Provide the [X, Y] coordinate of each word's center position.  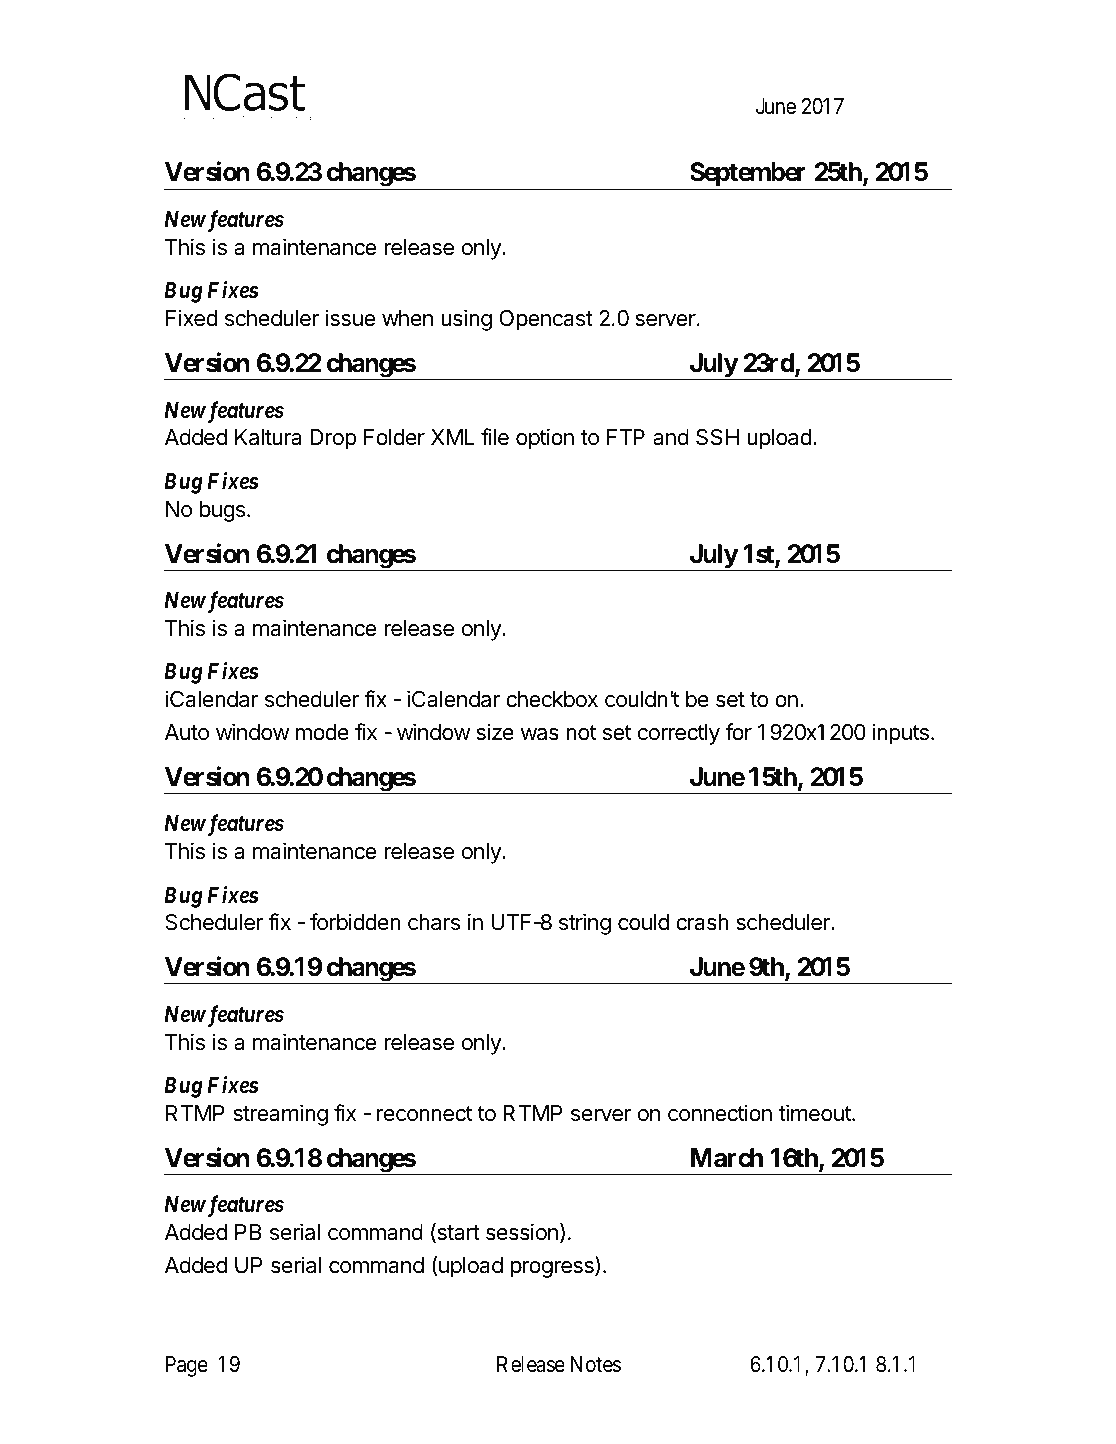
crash [702, 922]
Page [187, 1366]
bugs [222, 511]
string [585, 924]
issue [350, 318]
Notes [596, 1364]
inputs [900, 734]
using [466, 320]
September [748, 176]
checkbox [552, 699]
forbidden [355, 922]
